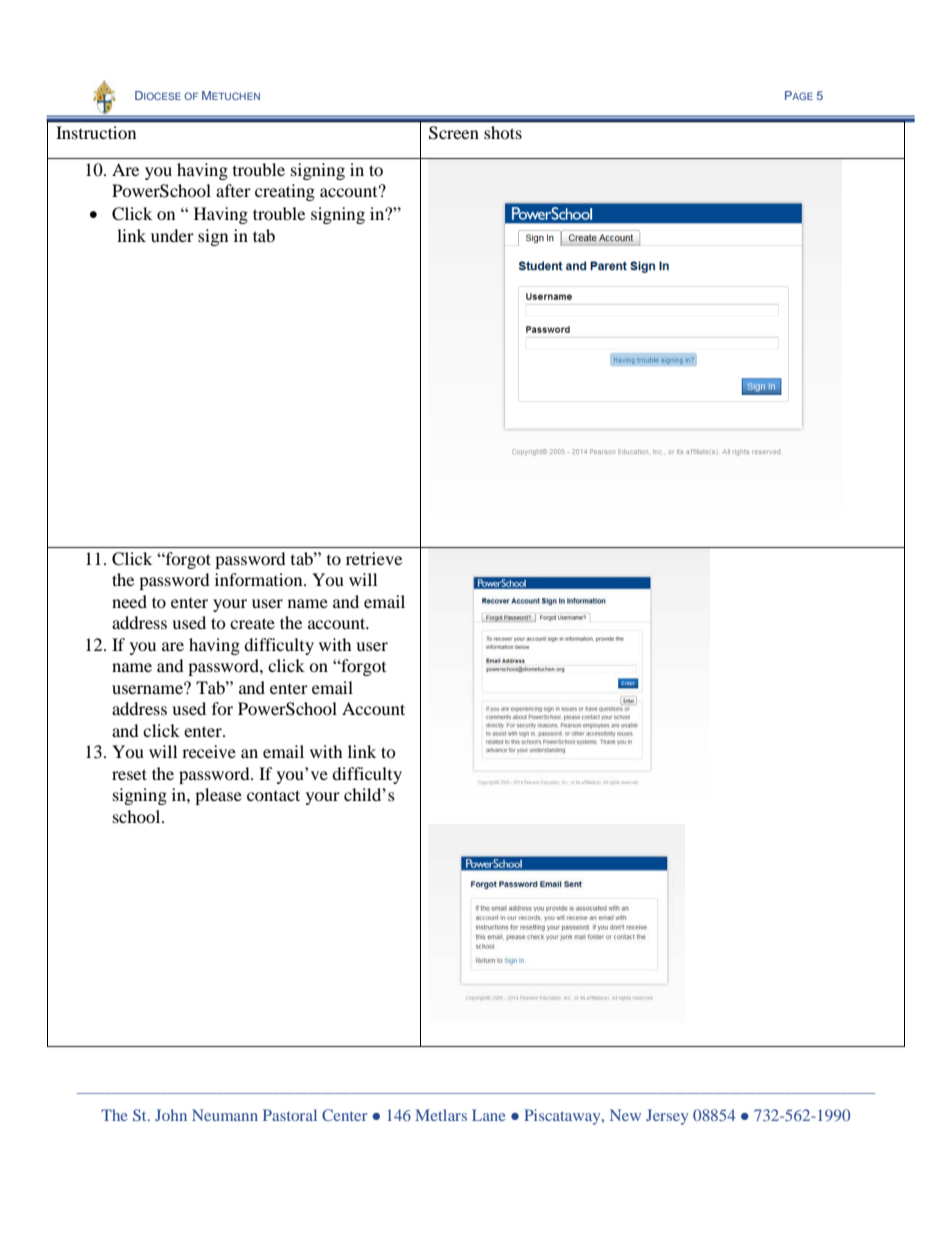  I want to click on under, so click(172, 235).
